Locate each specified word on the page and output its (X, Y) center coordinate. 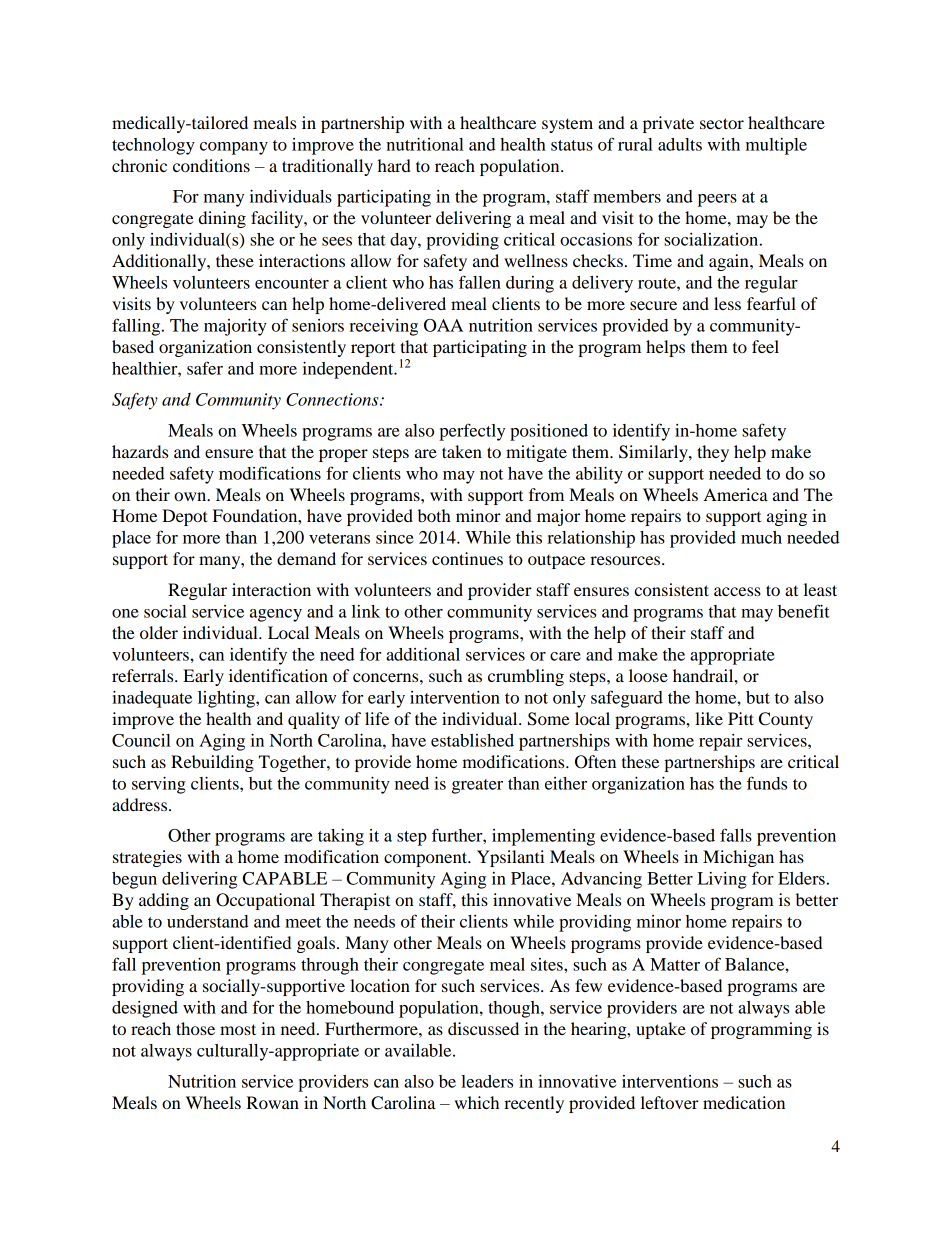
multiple (776, 146)
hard (394, 165)
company (234, 148)
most (238, 1029)
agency (276, 615)
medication (744, 1102)
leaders (487, 1081)
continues (467, 558)
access (737, 591)
